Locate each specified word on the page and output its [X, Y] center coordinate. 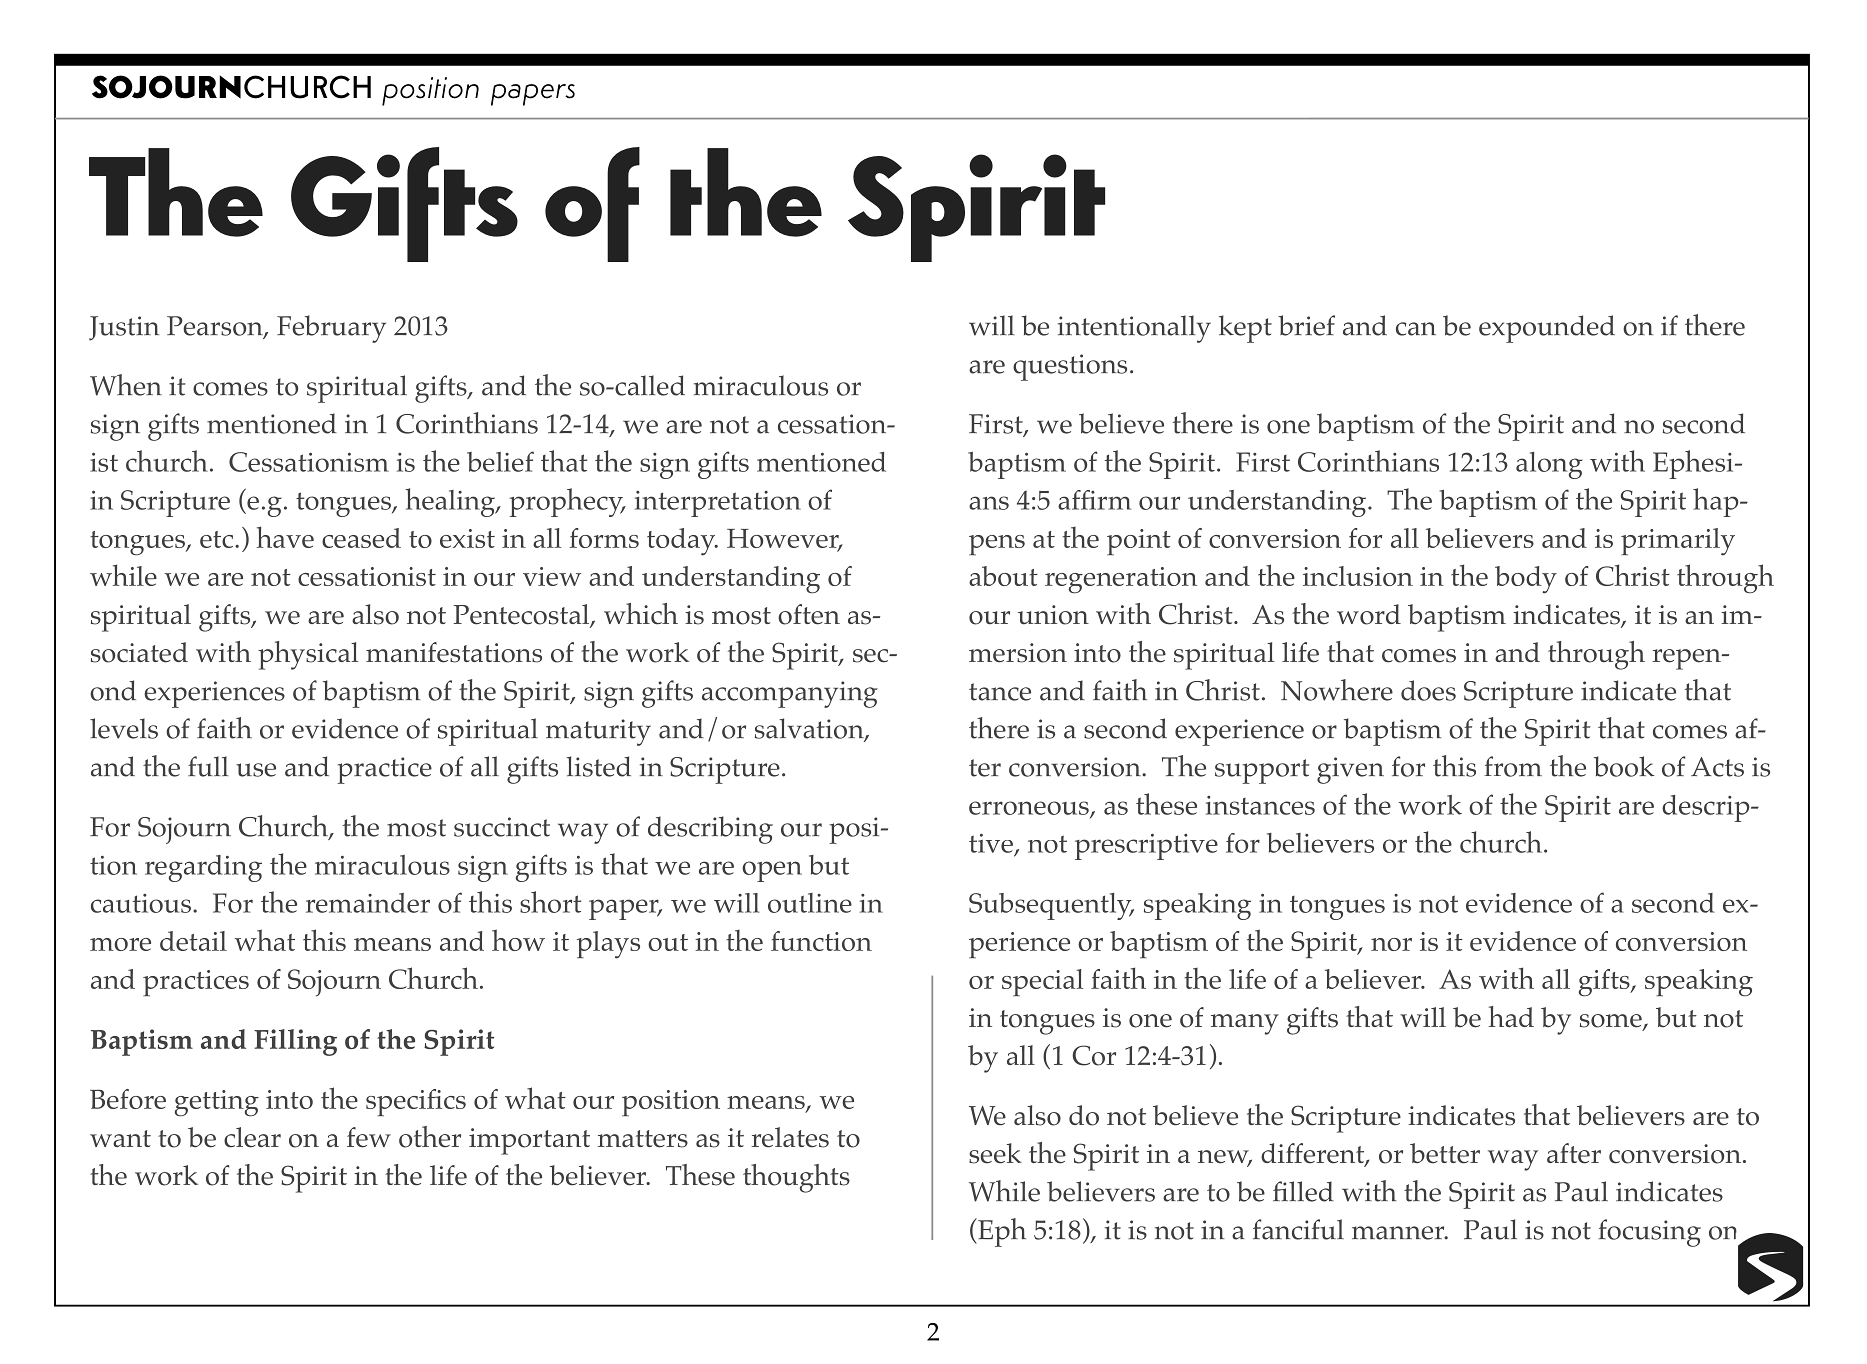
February [331, 329]
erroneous [1030, 809]
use [256, 770]
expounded [1547, 329]
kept [1245, 329]
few [369, 1137]
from [1513, 766]
